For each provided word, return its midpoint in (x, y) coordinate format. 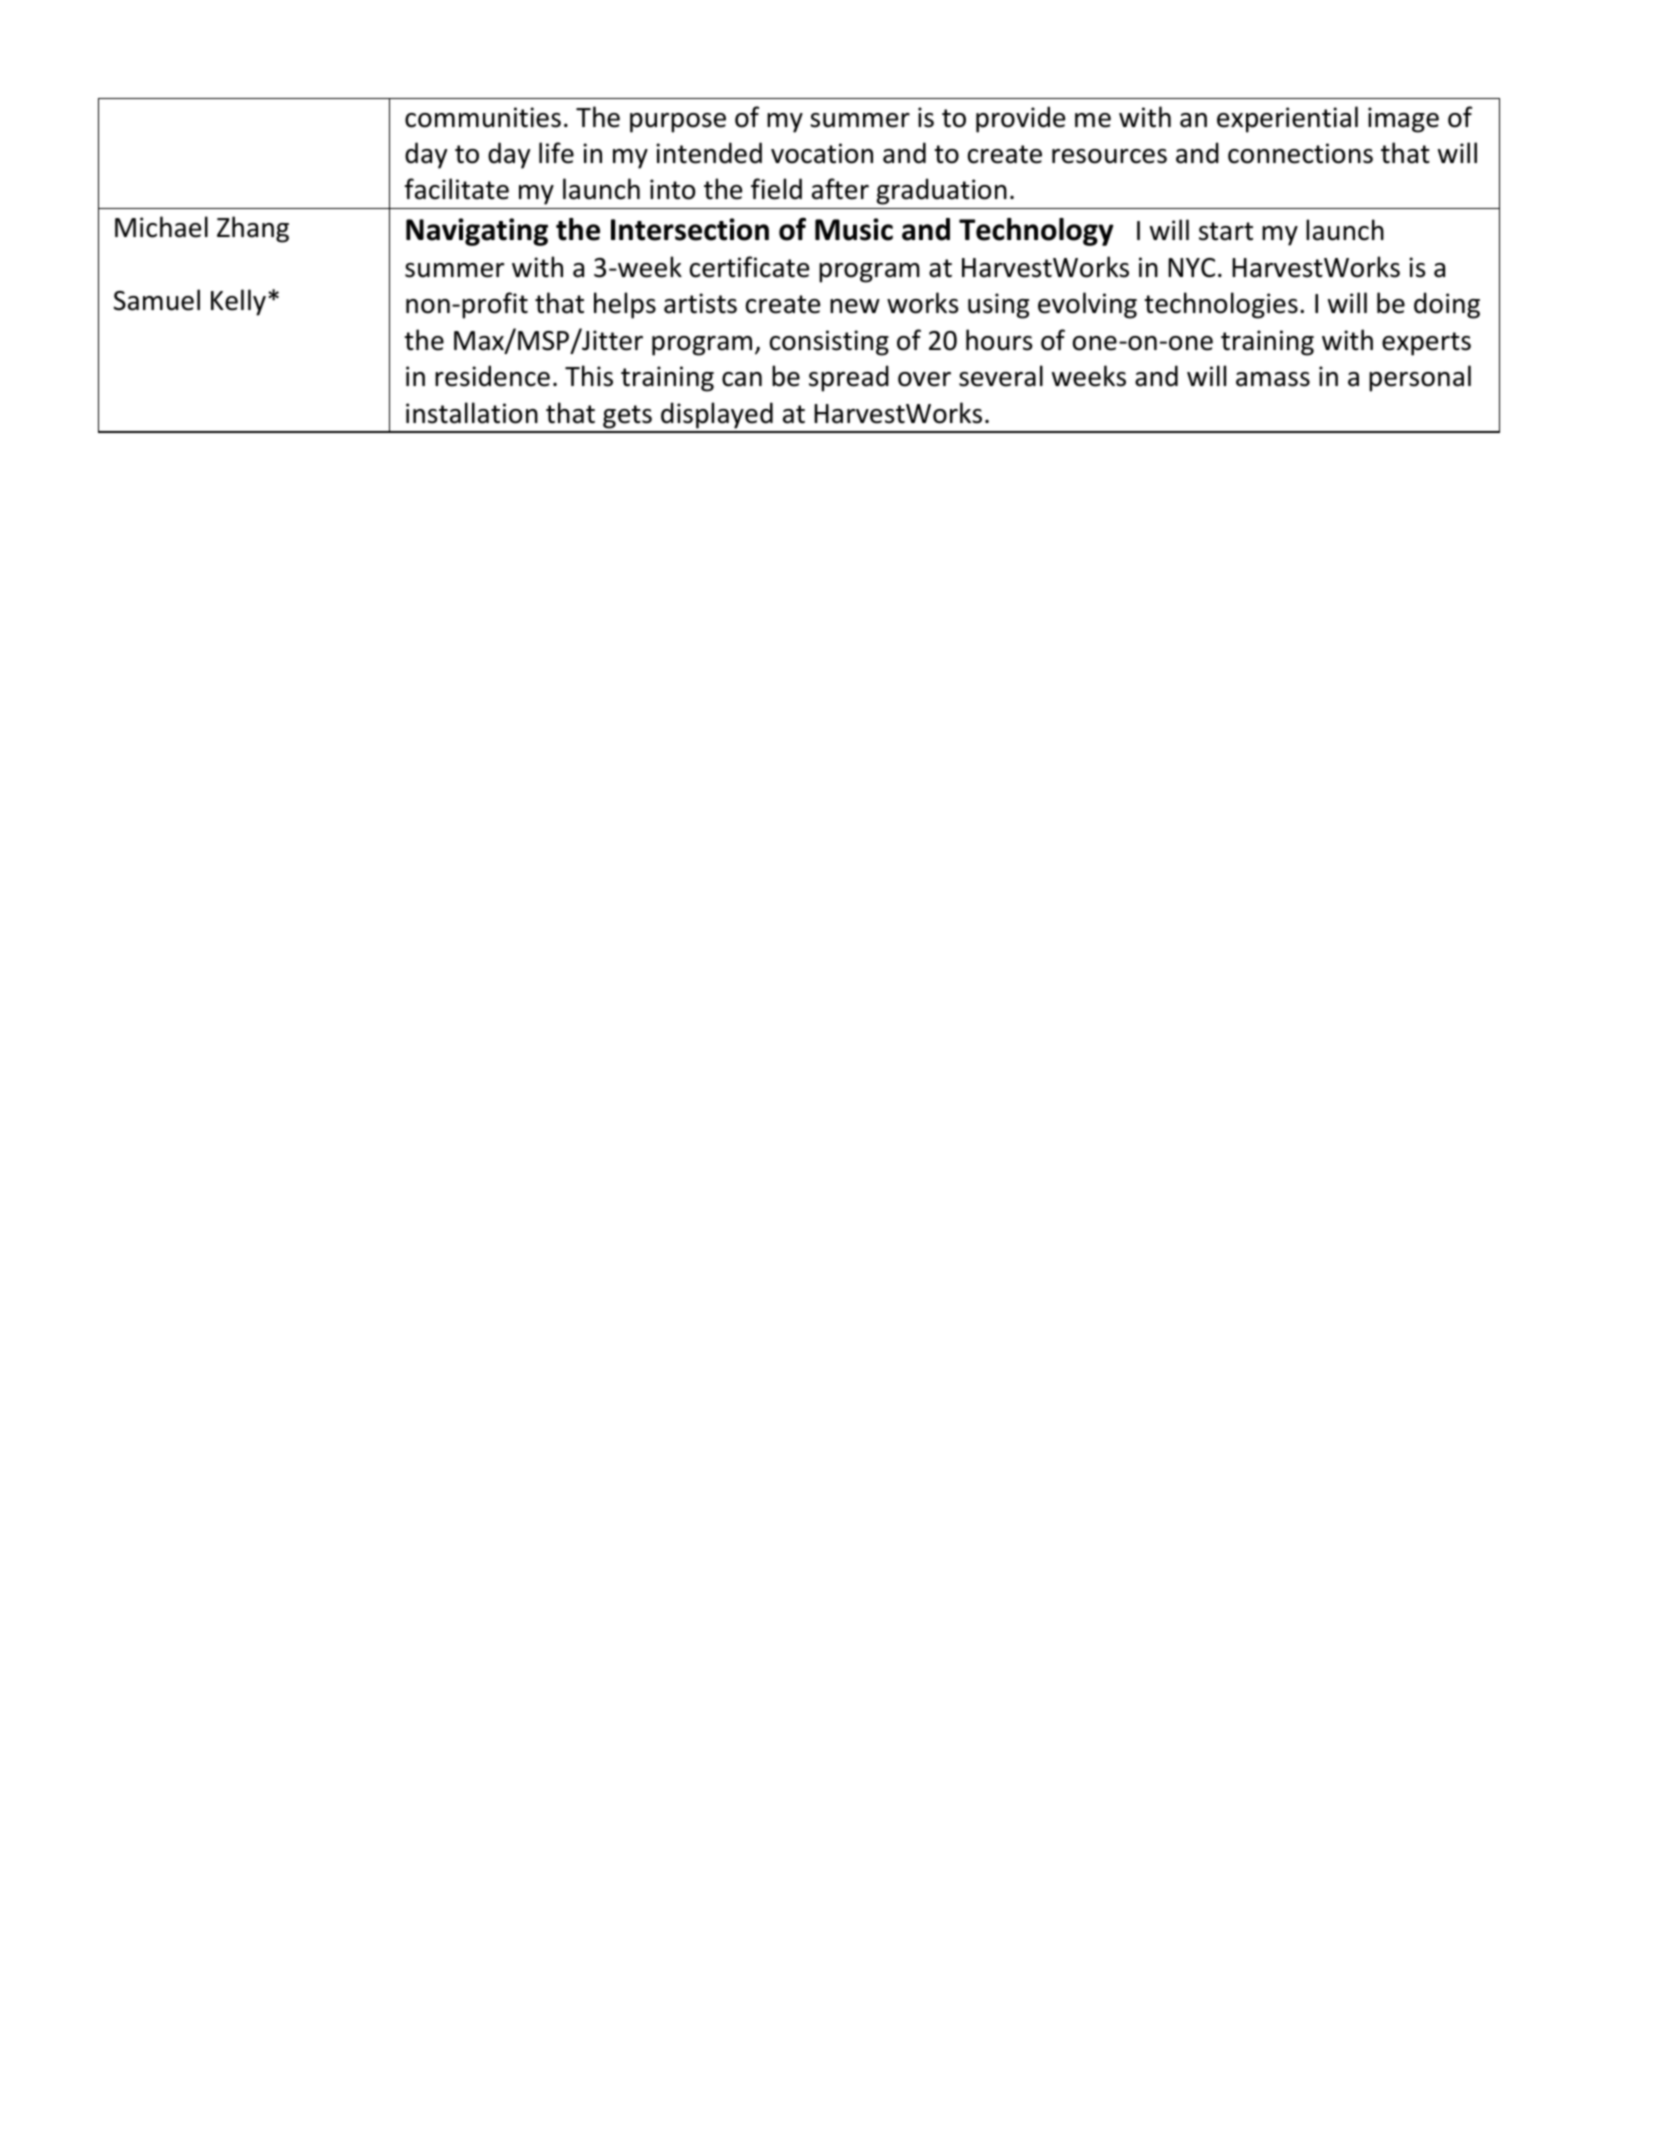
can (742, 379)
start (1226, 231)
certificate (749, 267)
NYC (1191, 268)
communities (483, 117)
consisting (829, 343)
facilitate (457, 189)
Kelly (238, 302)
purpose (678, 123)
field (776, 189)
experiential (1287, 119)
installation (472, 413)
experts (1426, 344)
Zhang (253, 229)
